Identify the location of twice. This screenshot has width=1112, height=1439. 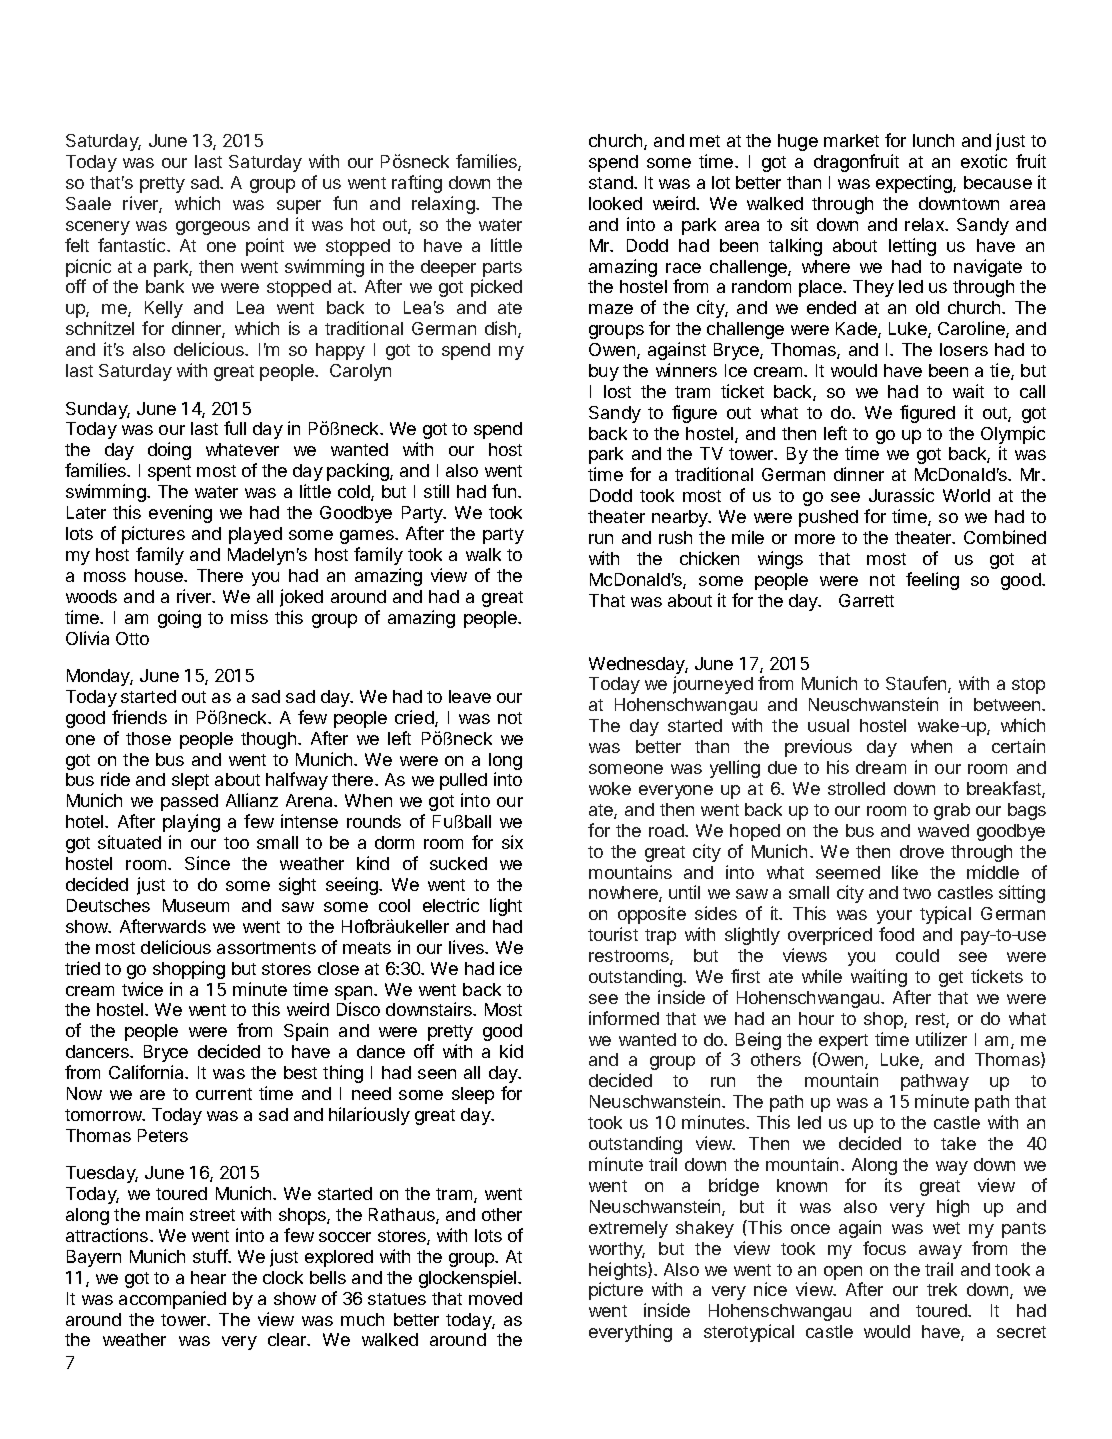
(142, 989).
